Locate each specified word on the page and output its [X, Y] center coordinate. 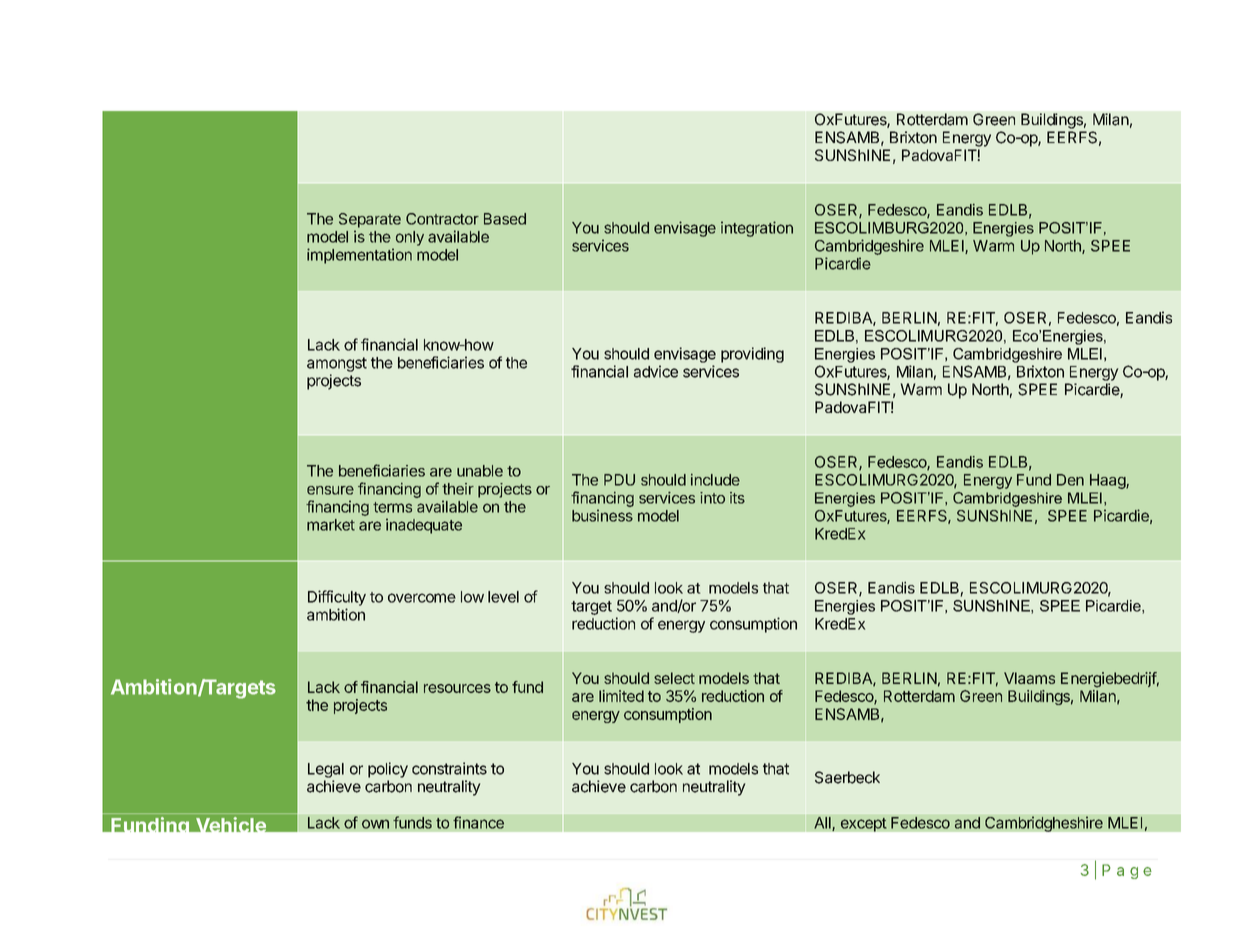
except [863, 823]
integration [757, 229]
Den [1070, 480]
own [375, 824]
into [712, 498]
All [823, 824]
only [410, 238]
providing [752, 355]
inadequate [424, 526]
